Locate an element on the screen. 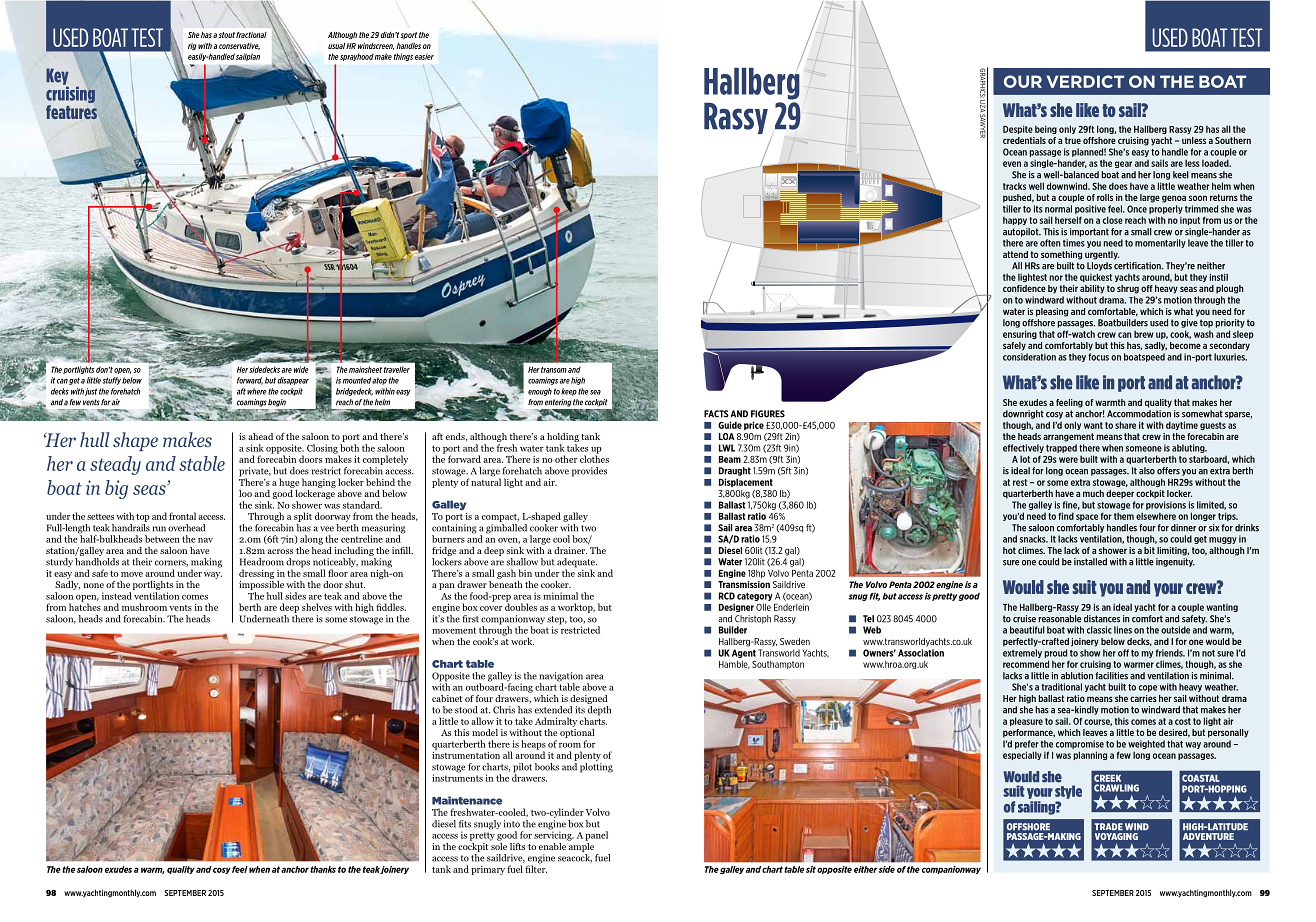 Image resolution: width=1316 pixels, height=922 pixels. clothes is located at coordinates (594, 458).
